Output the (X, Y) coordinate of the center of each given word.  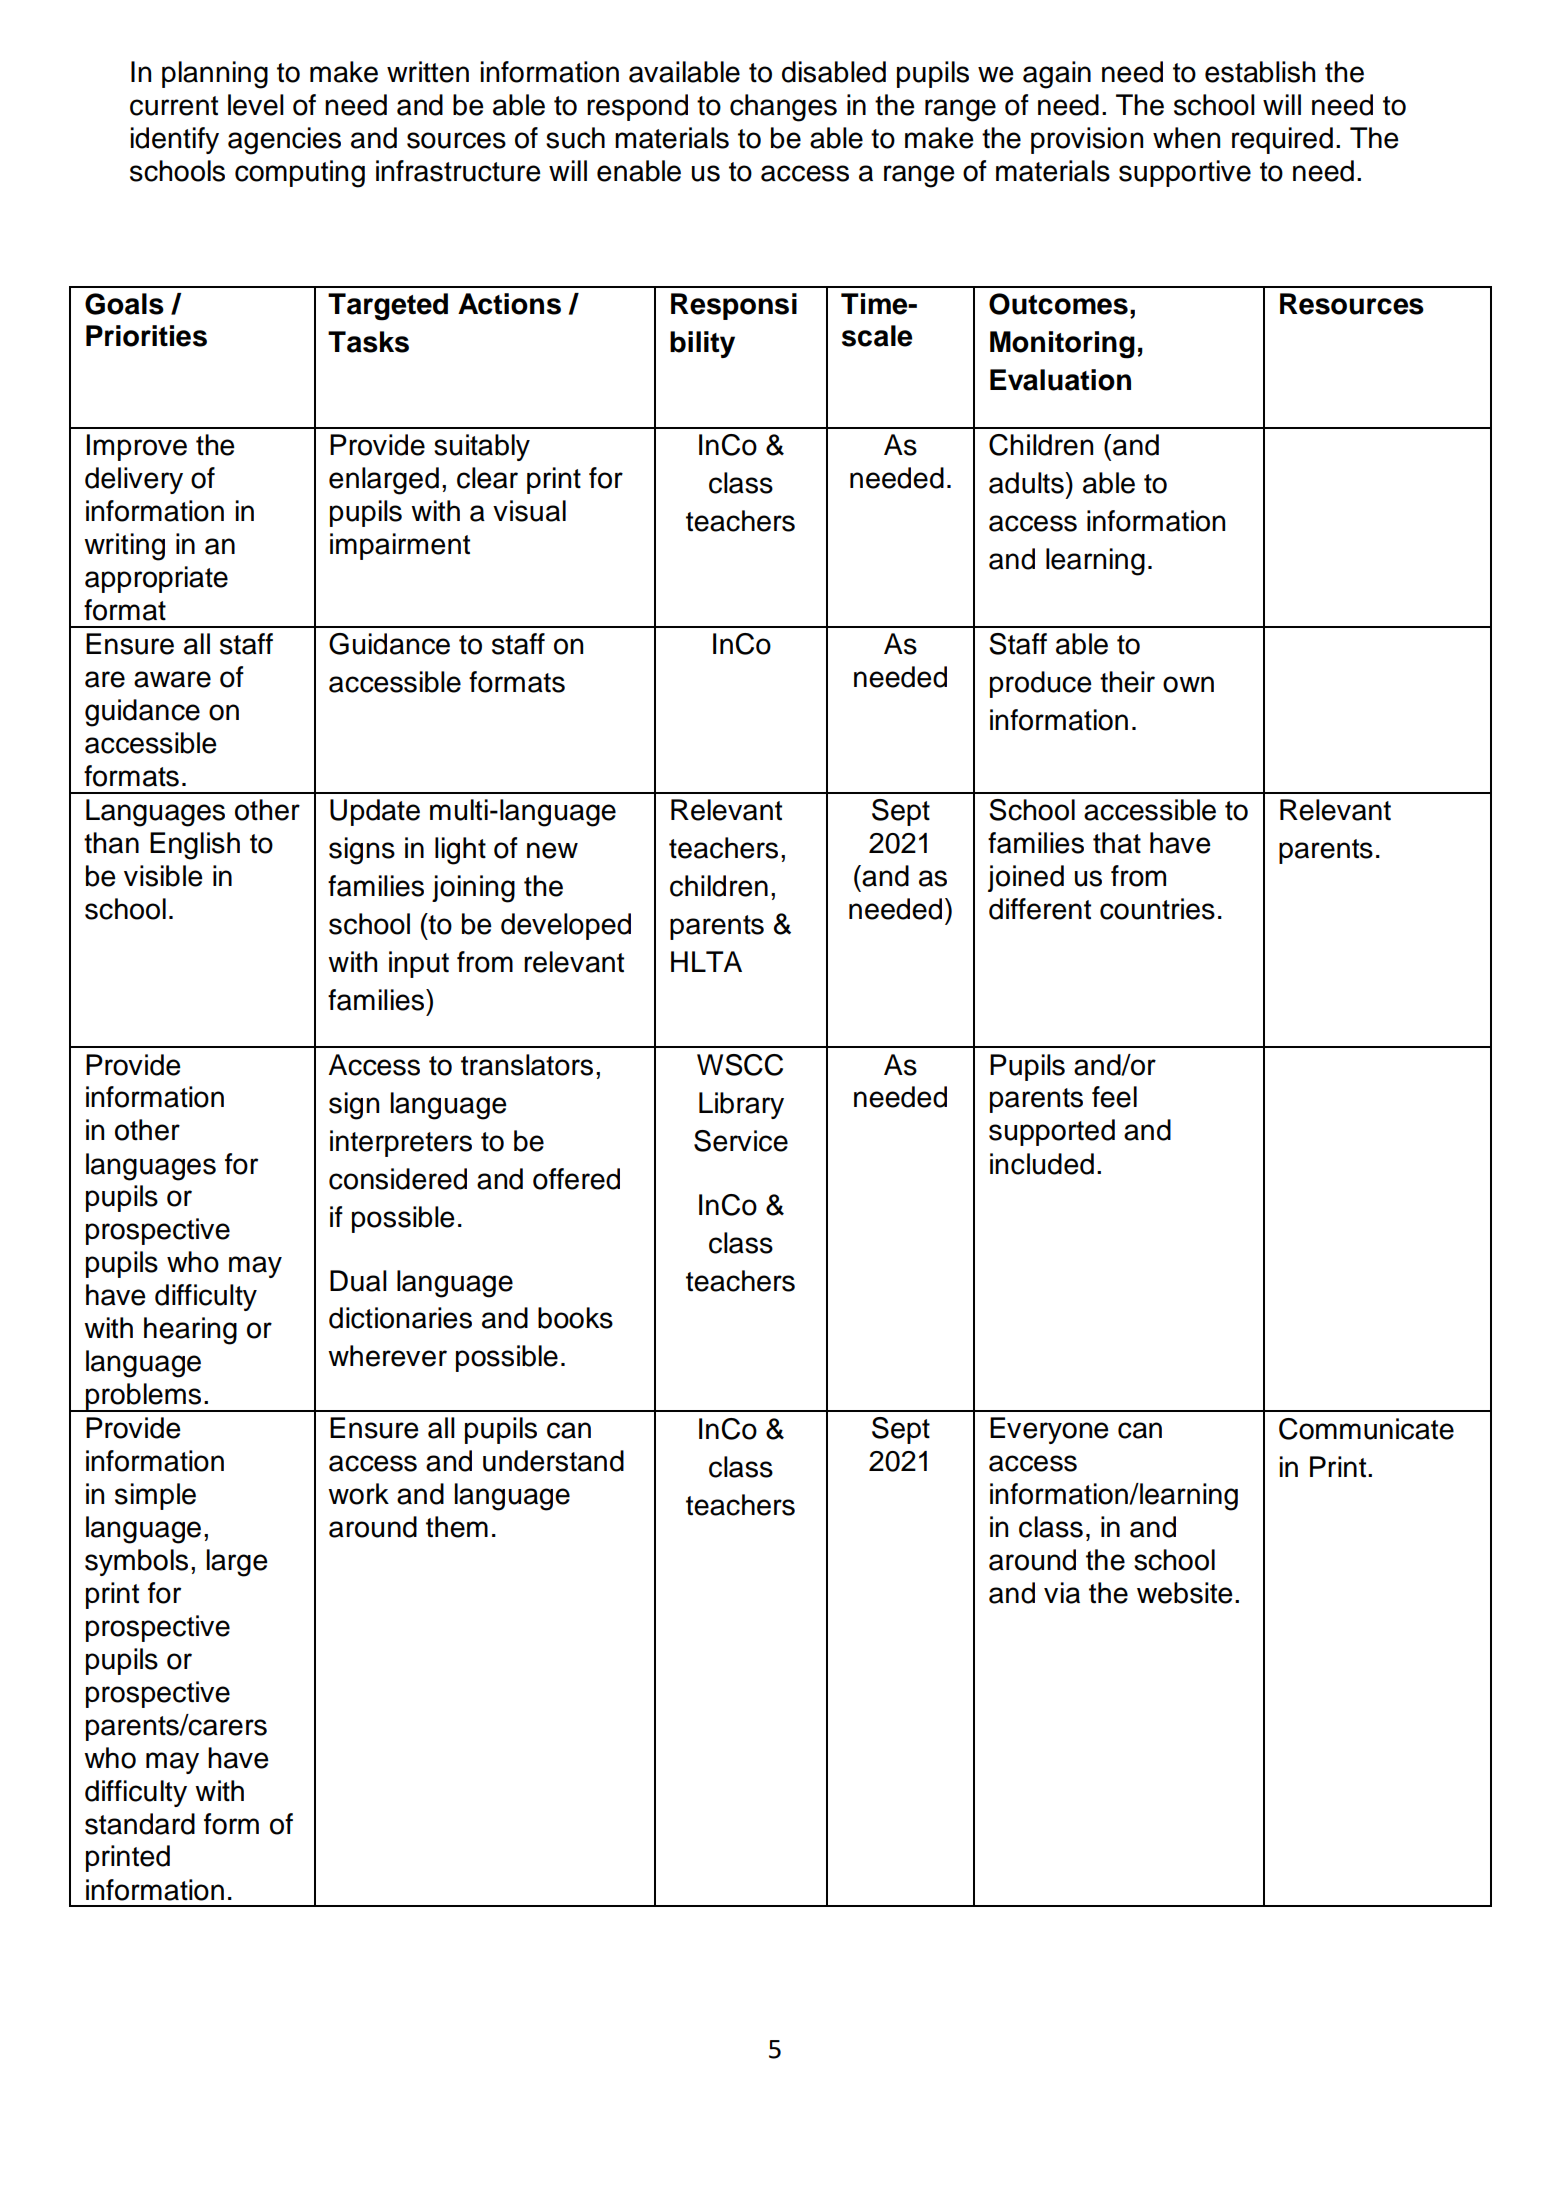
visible (163, 876)
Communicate (1366, 1429)
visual (529, 511)
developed (566, 926)
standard (140, 1824)
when (1186, 138)
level (256, 105)
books (575, 1318)
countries (1157, 909)
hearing (190, 1331)
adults (1027, 483)
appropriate (156, 579)
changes (783, 108)
